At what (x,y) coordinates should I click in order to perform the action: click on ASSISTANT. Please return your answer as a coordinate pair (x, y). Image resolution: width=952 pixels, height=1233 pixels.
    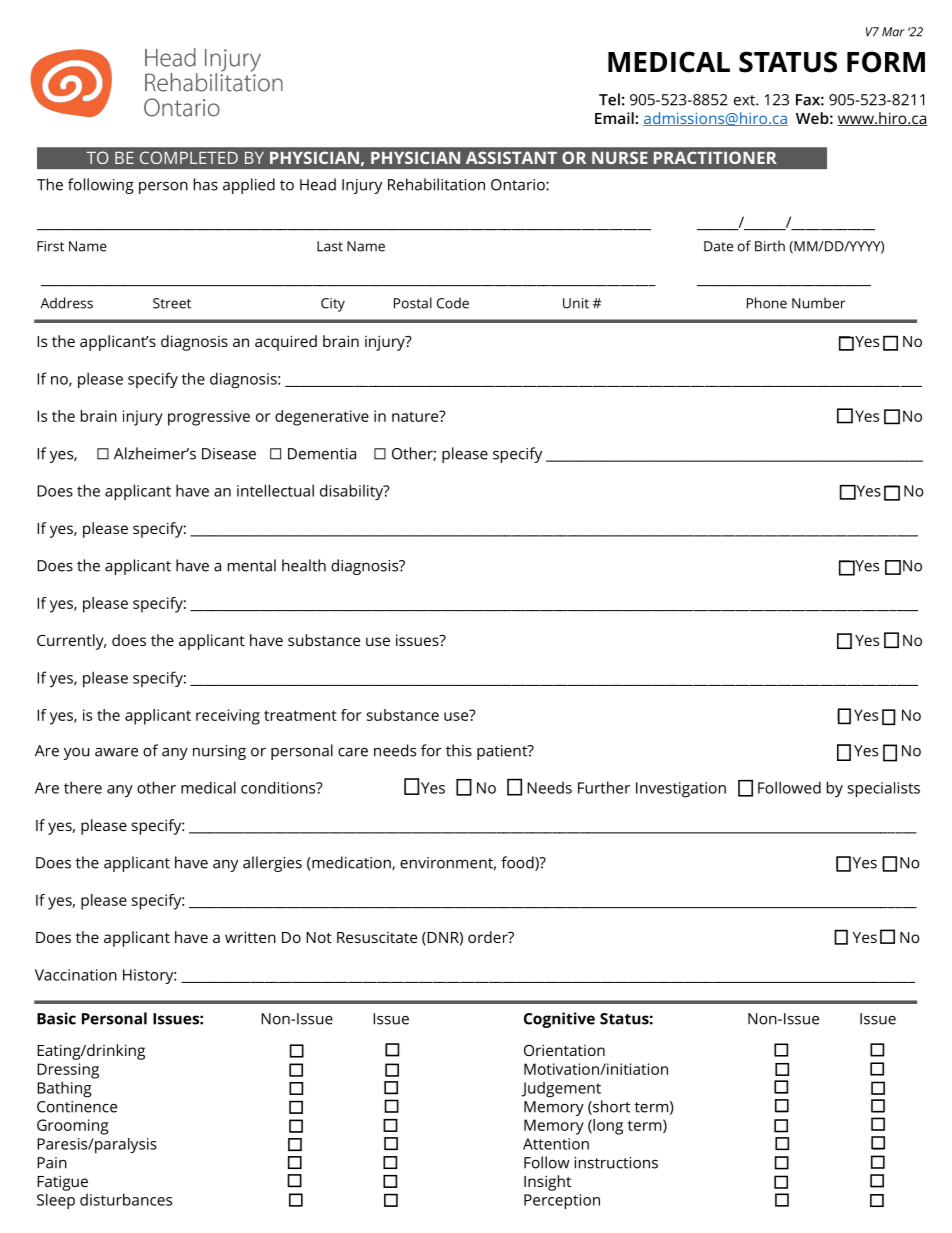
    Looking at the image, I should click on (511, 157).
